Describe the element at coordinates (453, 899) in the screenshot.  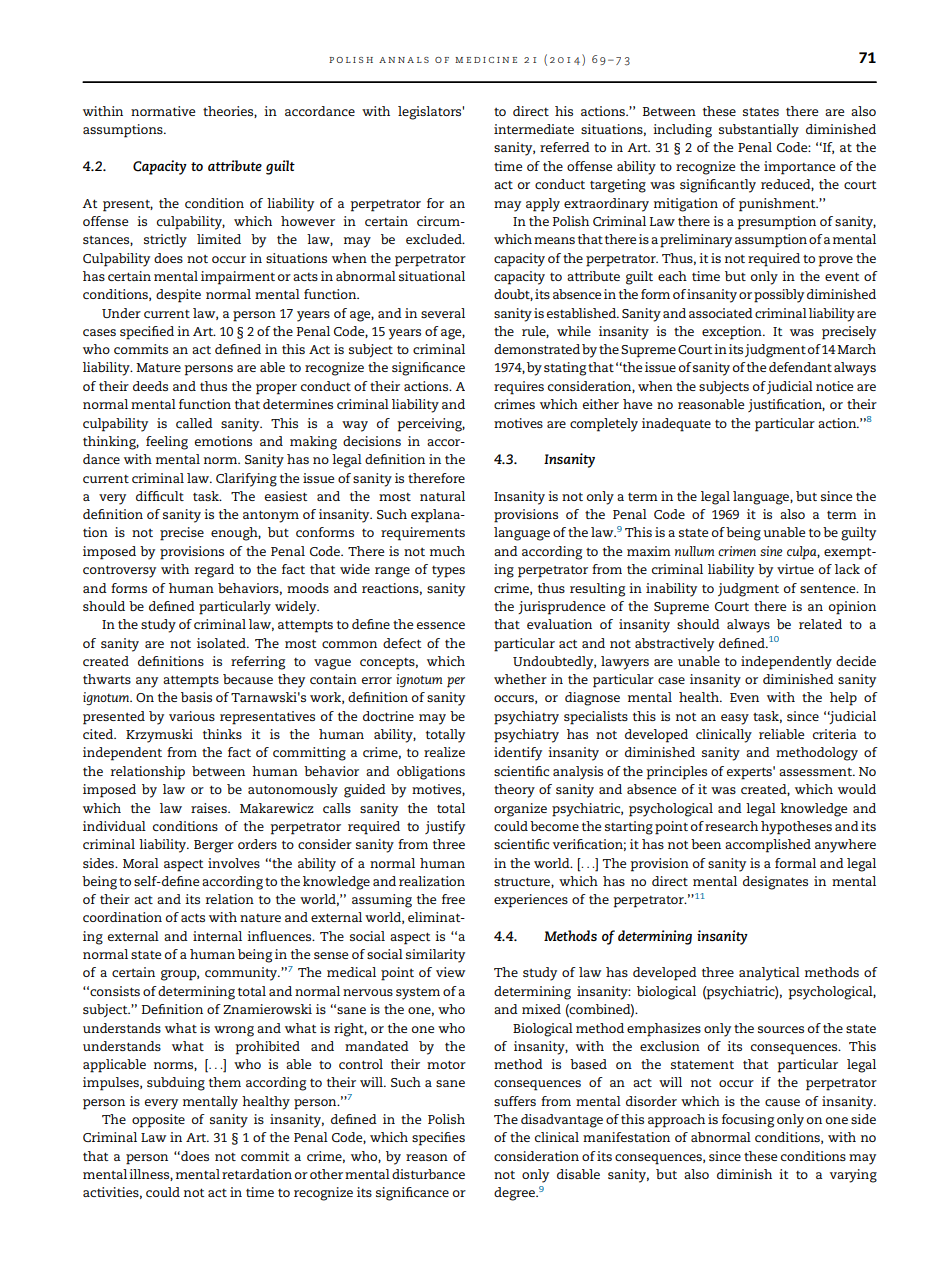
I see `free` at that location.
